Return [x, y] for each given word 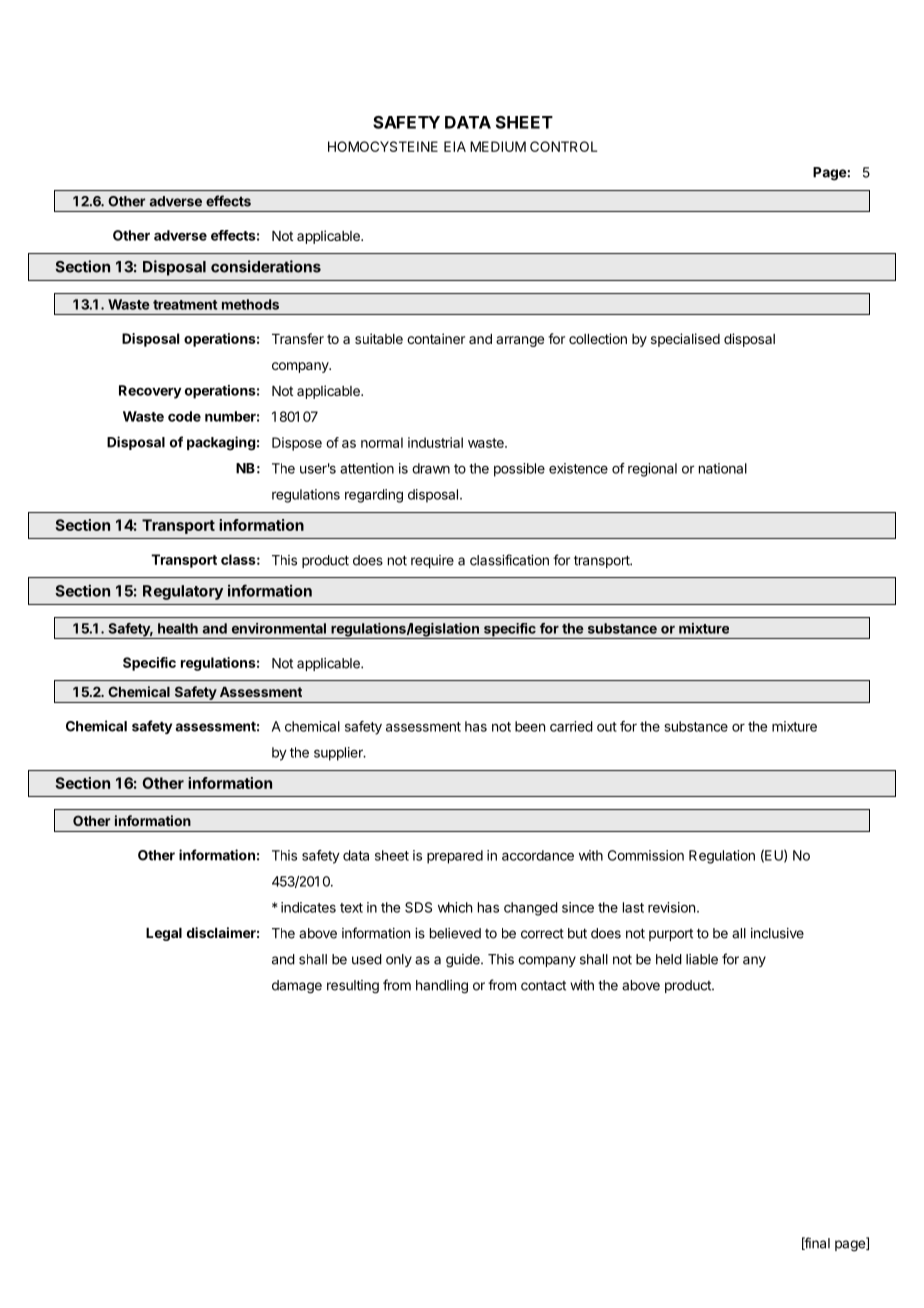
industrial [435, 442]
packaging [221, 443]
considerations [266, 266]
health [178, 628]
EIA [455, 146]
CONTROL [563, 146]
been [530, 726]
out [607, 727]
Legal [164, 934]
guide [464, 961]
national [723, 468]
